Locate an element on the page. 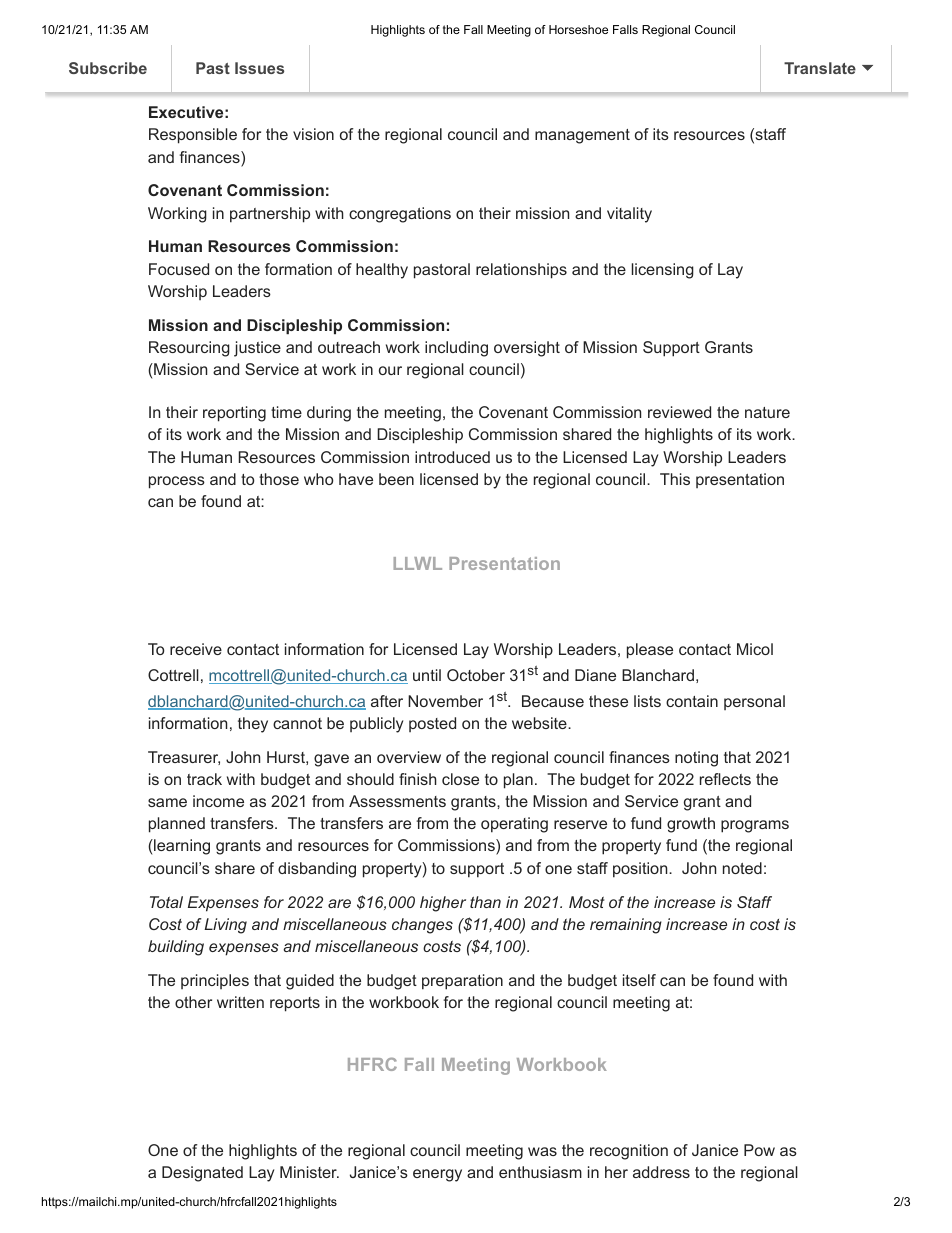 Image resolution: width=952 pixels, height=1233 pixels. were is located at coordinates (777, 58).
